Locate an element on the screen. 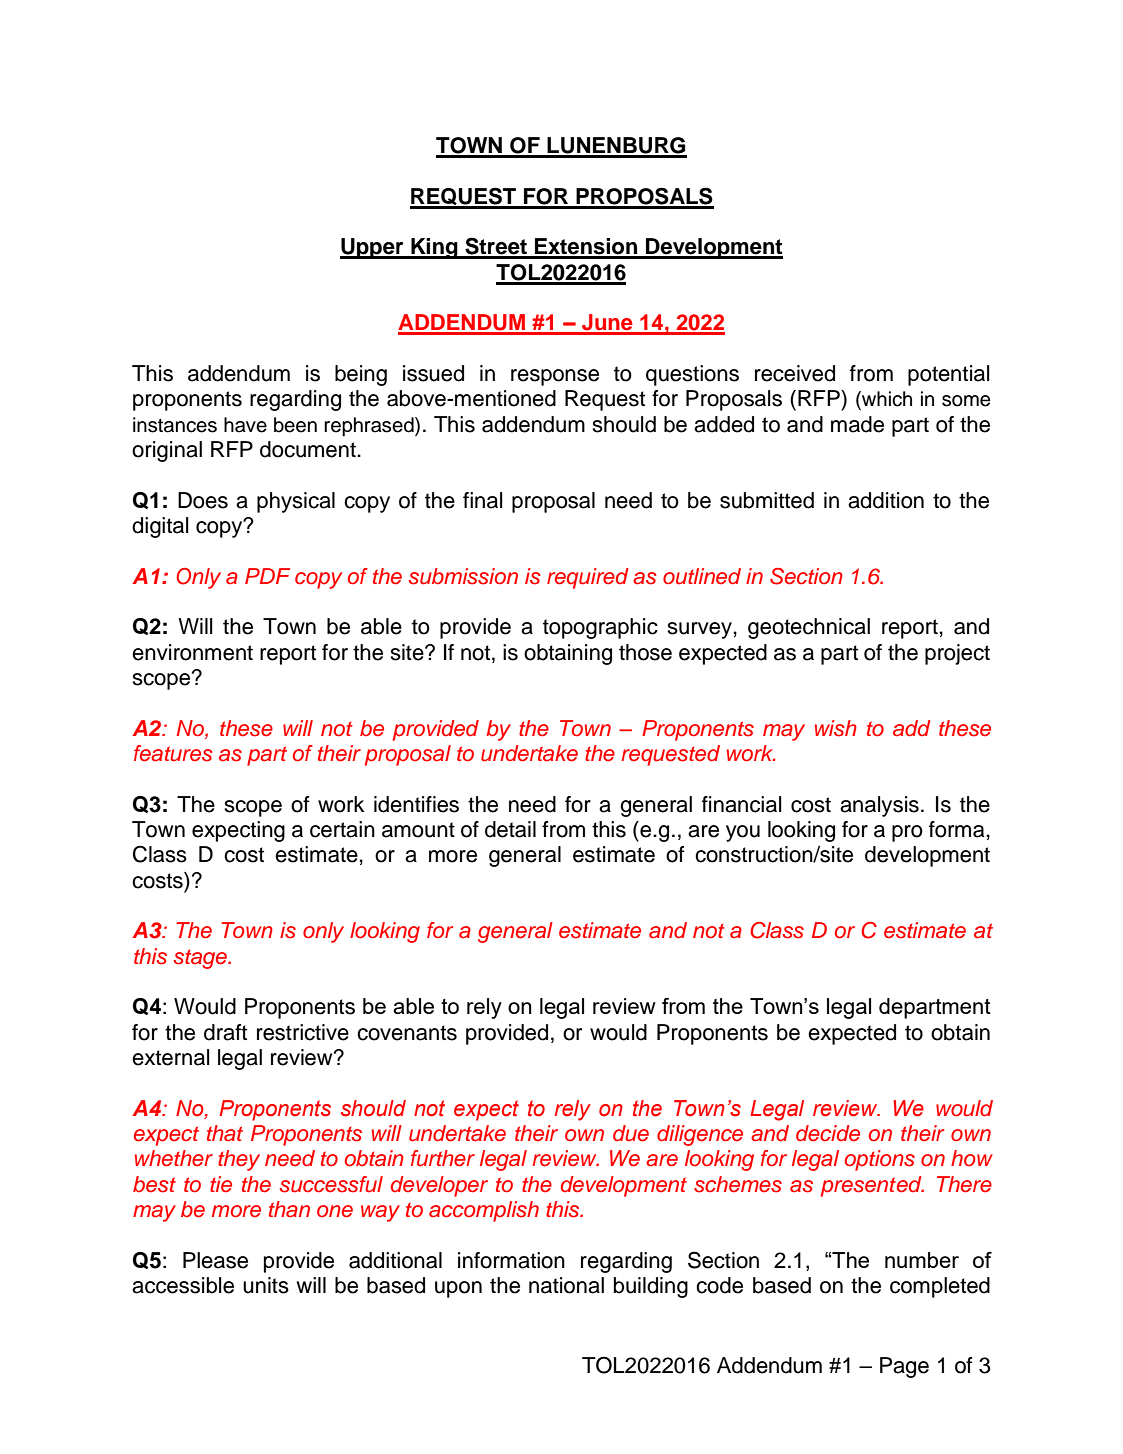 This screenshot has width=1123, height=1454. topographic is located at coordinates (600, 628).
